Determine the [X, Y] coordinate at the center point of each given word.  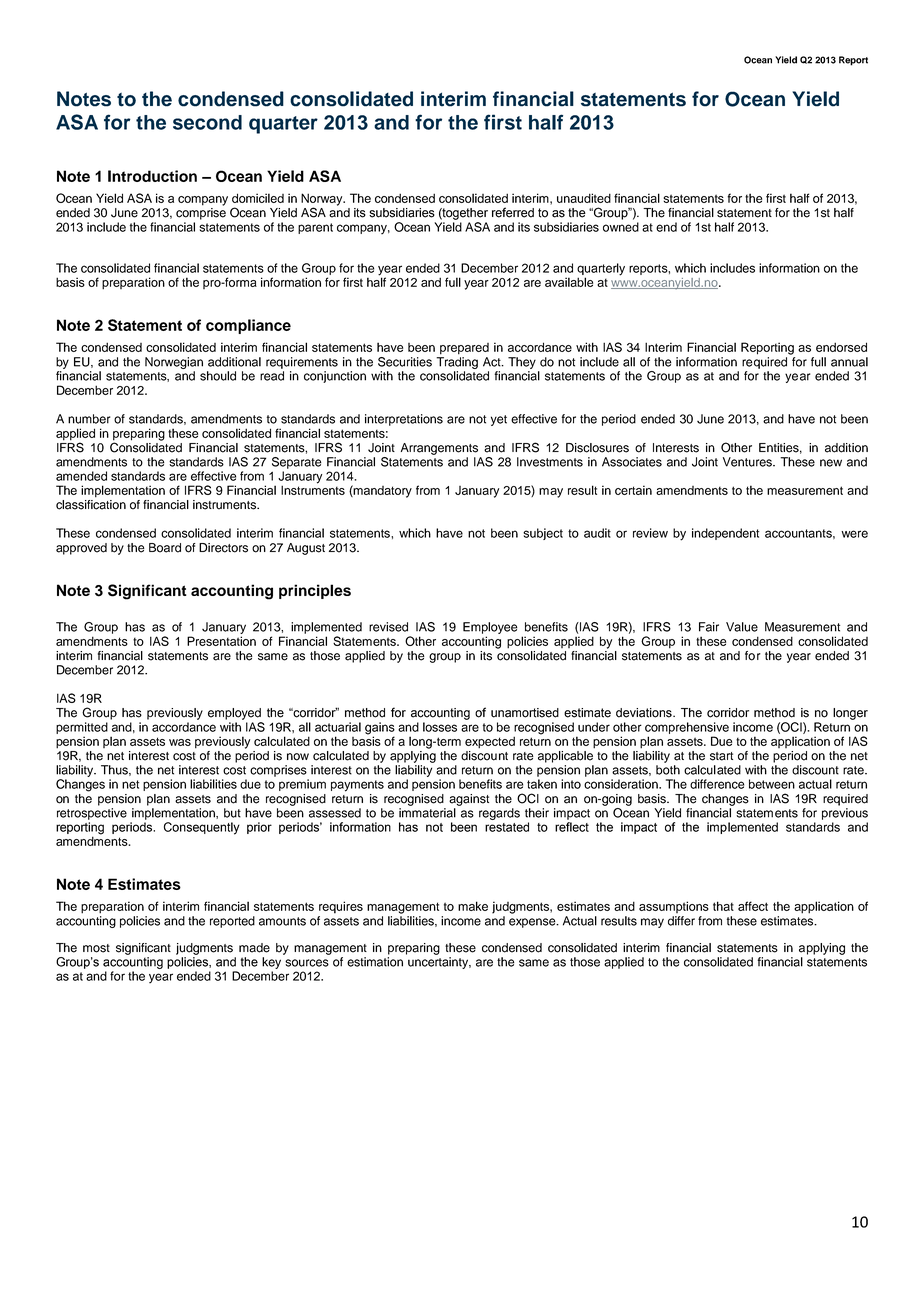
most [96, 948]
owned [621, 227]
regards [499, 814]
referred [513, 212]
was [180, 742]
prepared [464, 349]
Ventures [749, 462]
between [772, 784]
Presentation [221, 641]
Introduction [152, 176]
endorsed [841, 347]
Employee [490, 628]
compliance [248, 326]
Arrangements [439, 449]
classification [91, 503]
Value [742, 627]
